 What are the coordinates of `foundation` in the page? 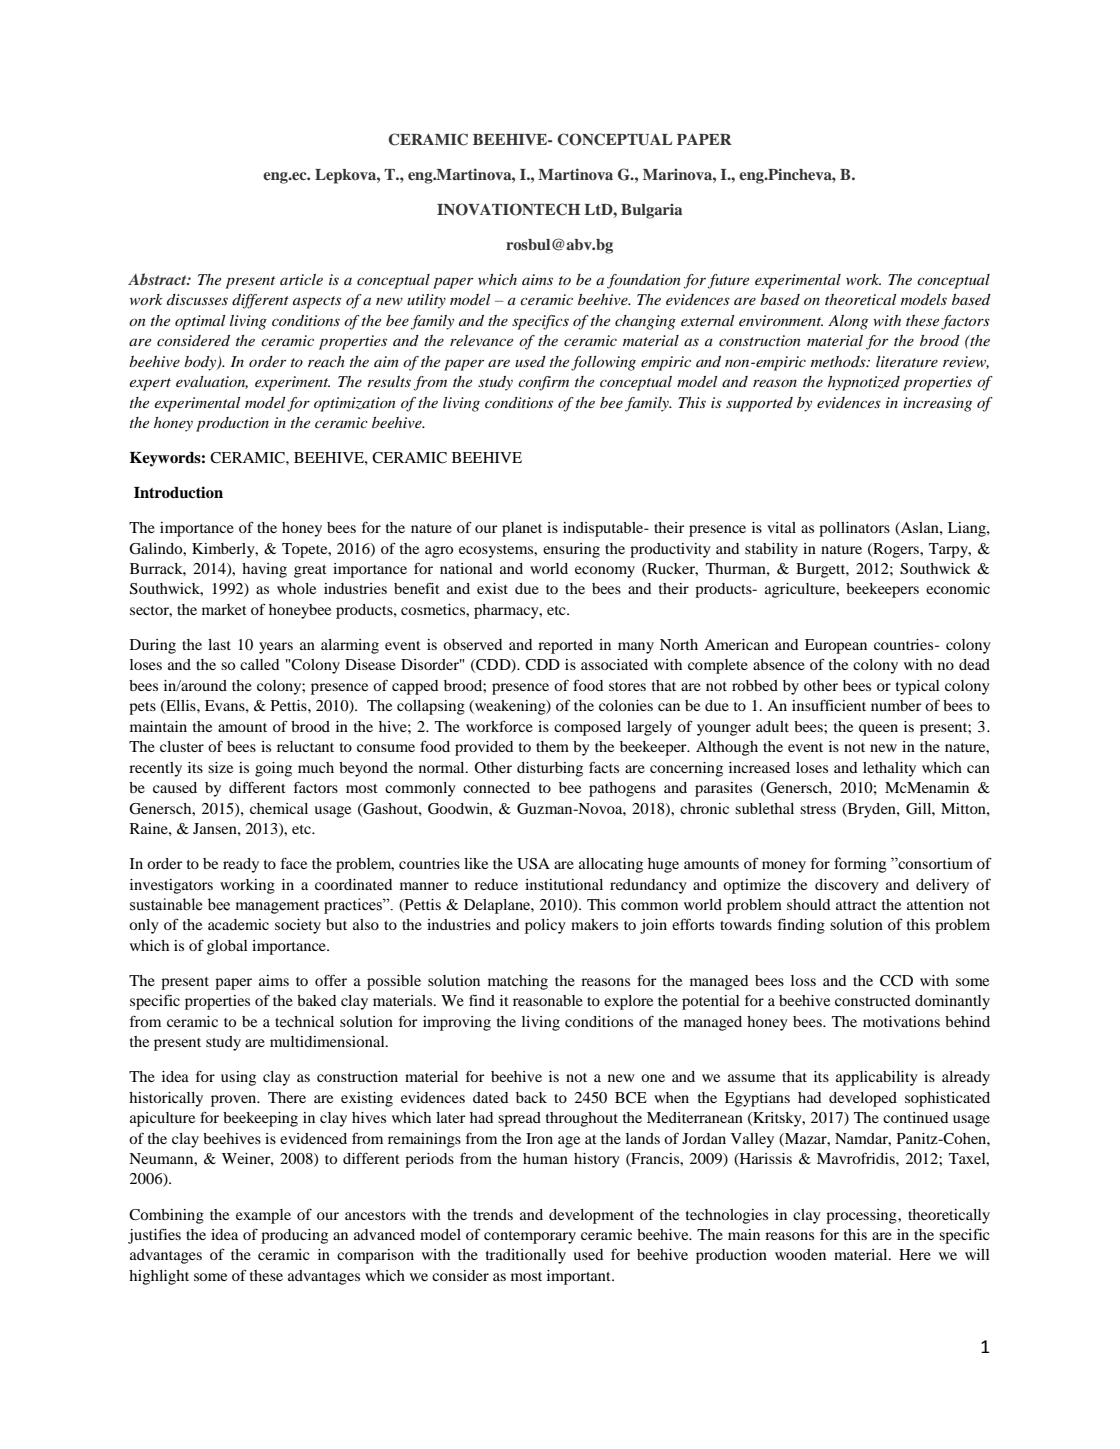 It's located at (644, 281).
